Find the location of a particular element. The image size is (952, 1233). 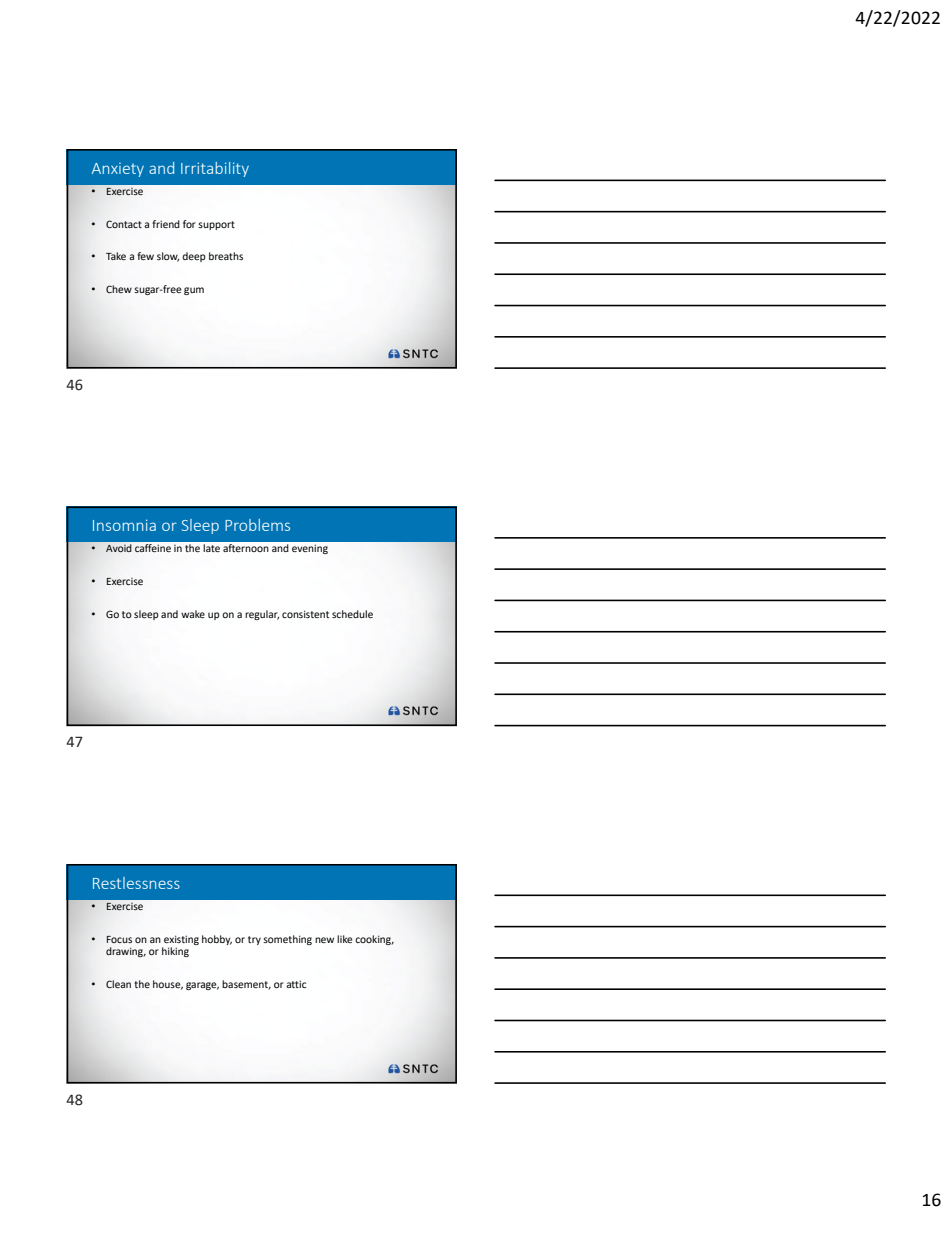

consistent is located at coordinates (305, 614).
